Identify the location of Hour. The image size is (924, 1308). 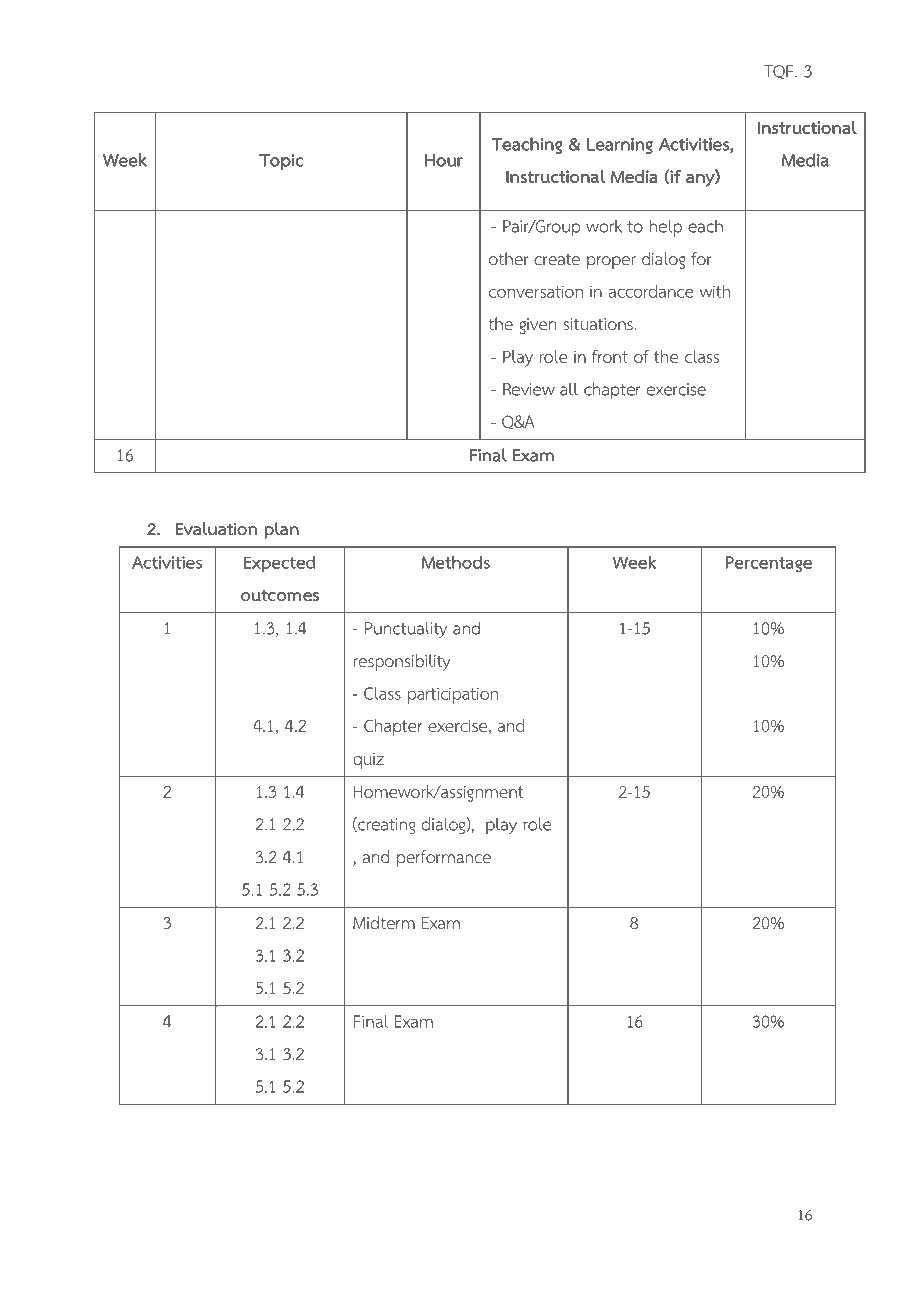
(444, 160).
